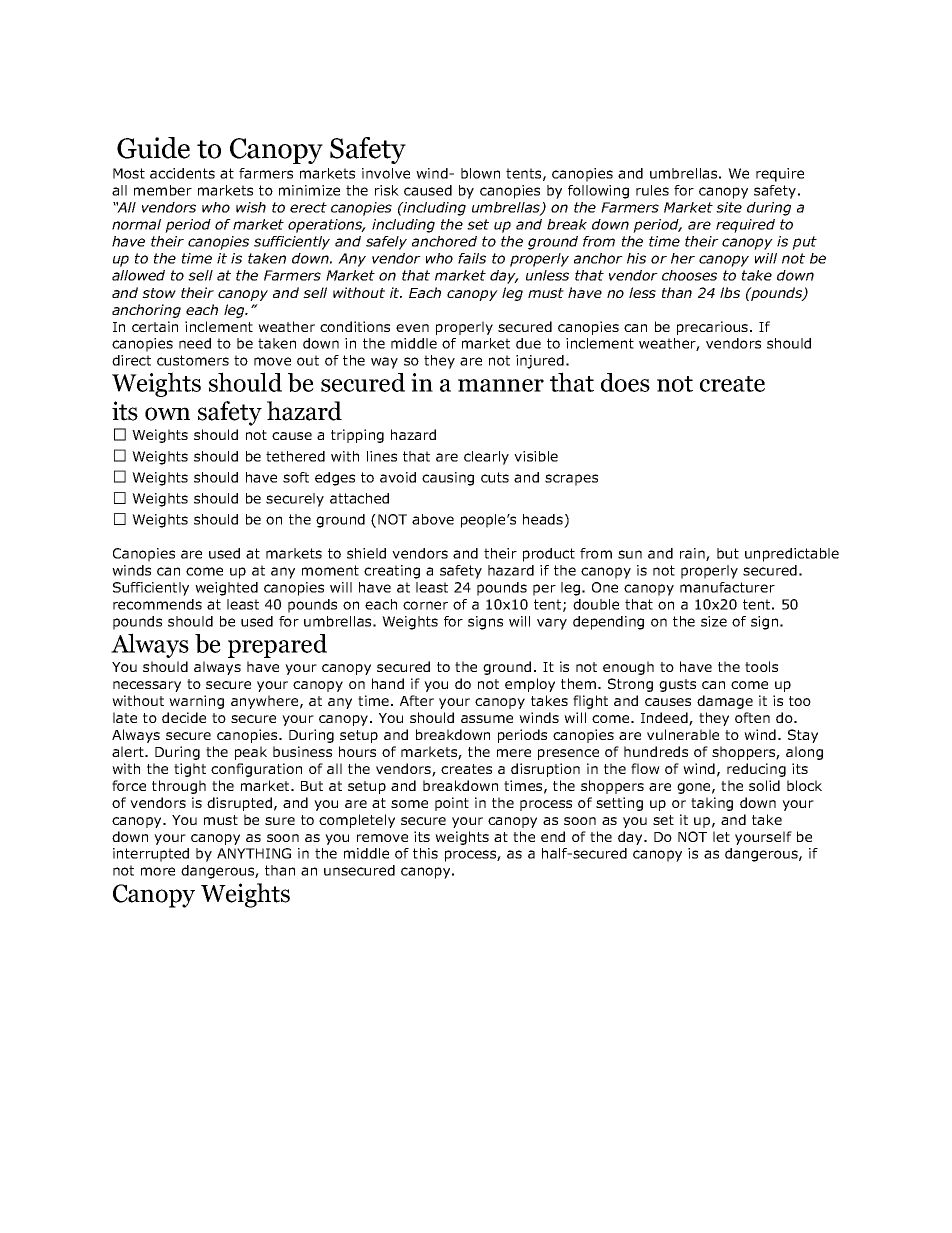 Image resolution: width=952 pixels, height=1233 pixels. What do you see at coordinates (182, 173) in the screenshot?
I see `accidents` at bounding box center [182, 173].
